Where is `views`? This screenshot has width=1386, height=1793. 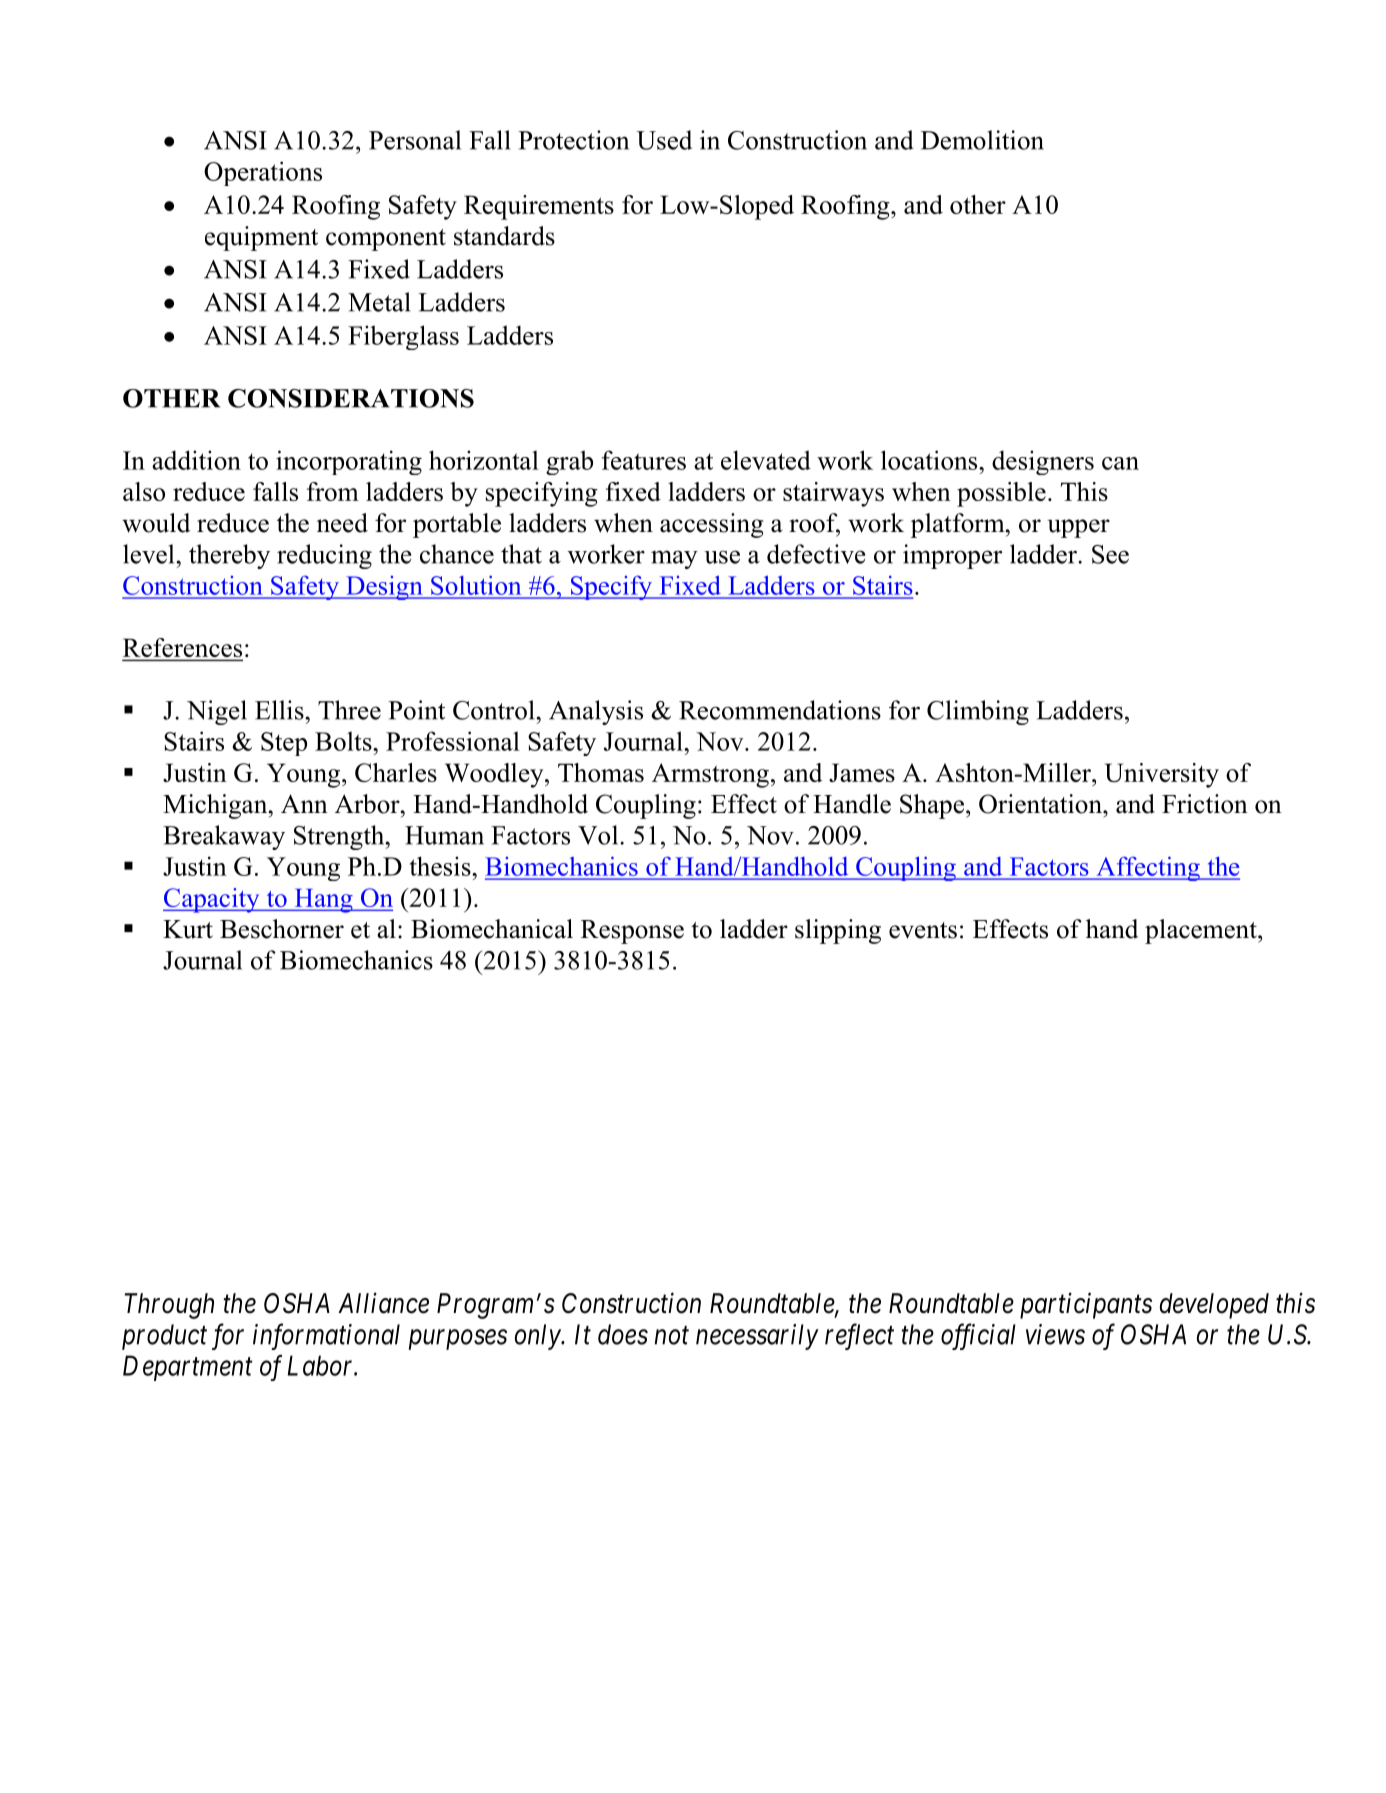
views is located at coordinates (1055, 1334).
